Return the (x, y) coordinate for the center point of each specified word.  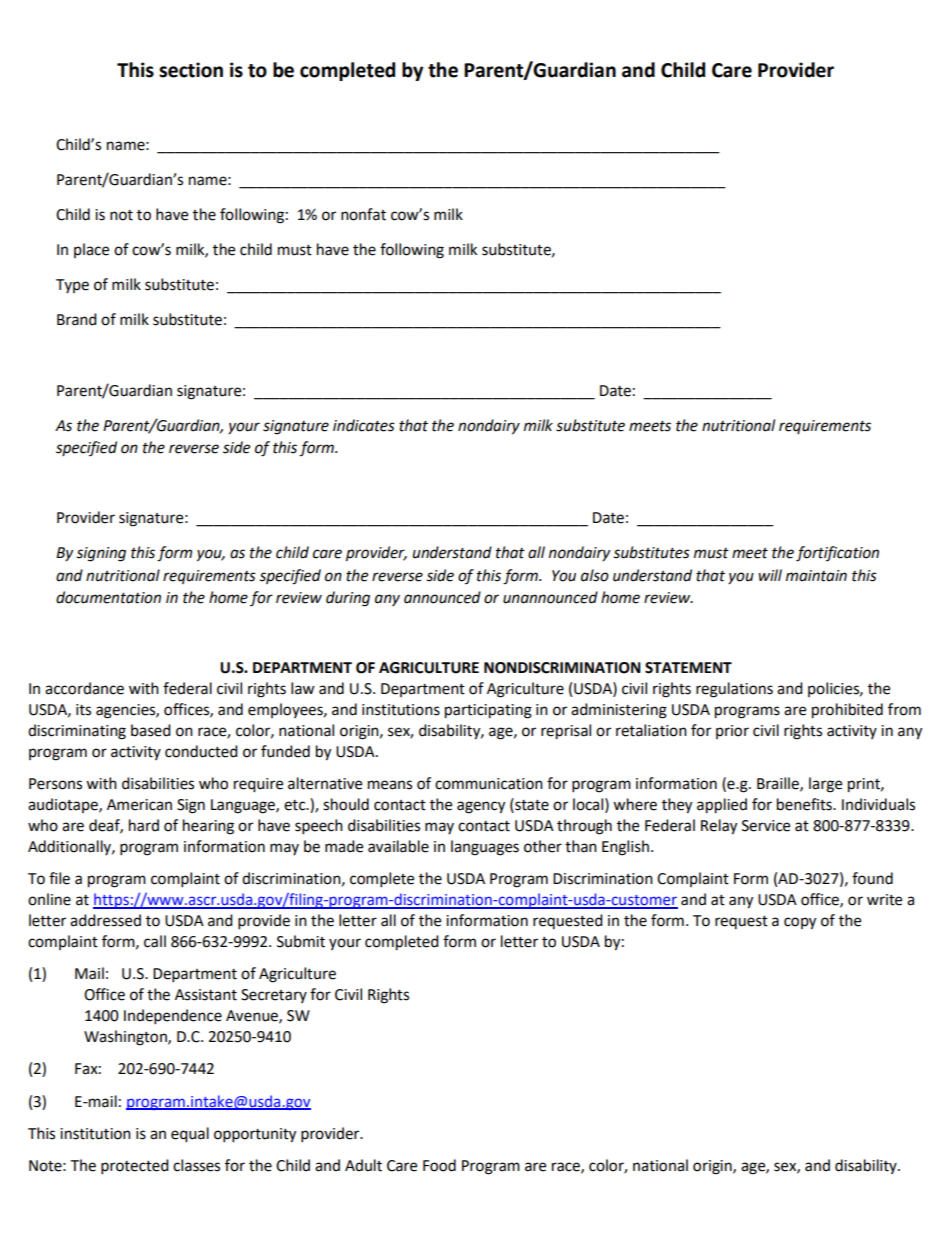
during (348, 599)
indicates (364, 425)
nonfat (363, 214)
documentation (108, 597)
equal (190, 1135)
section (191, 70)
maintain (816, 576)
